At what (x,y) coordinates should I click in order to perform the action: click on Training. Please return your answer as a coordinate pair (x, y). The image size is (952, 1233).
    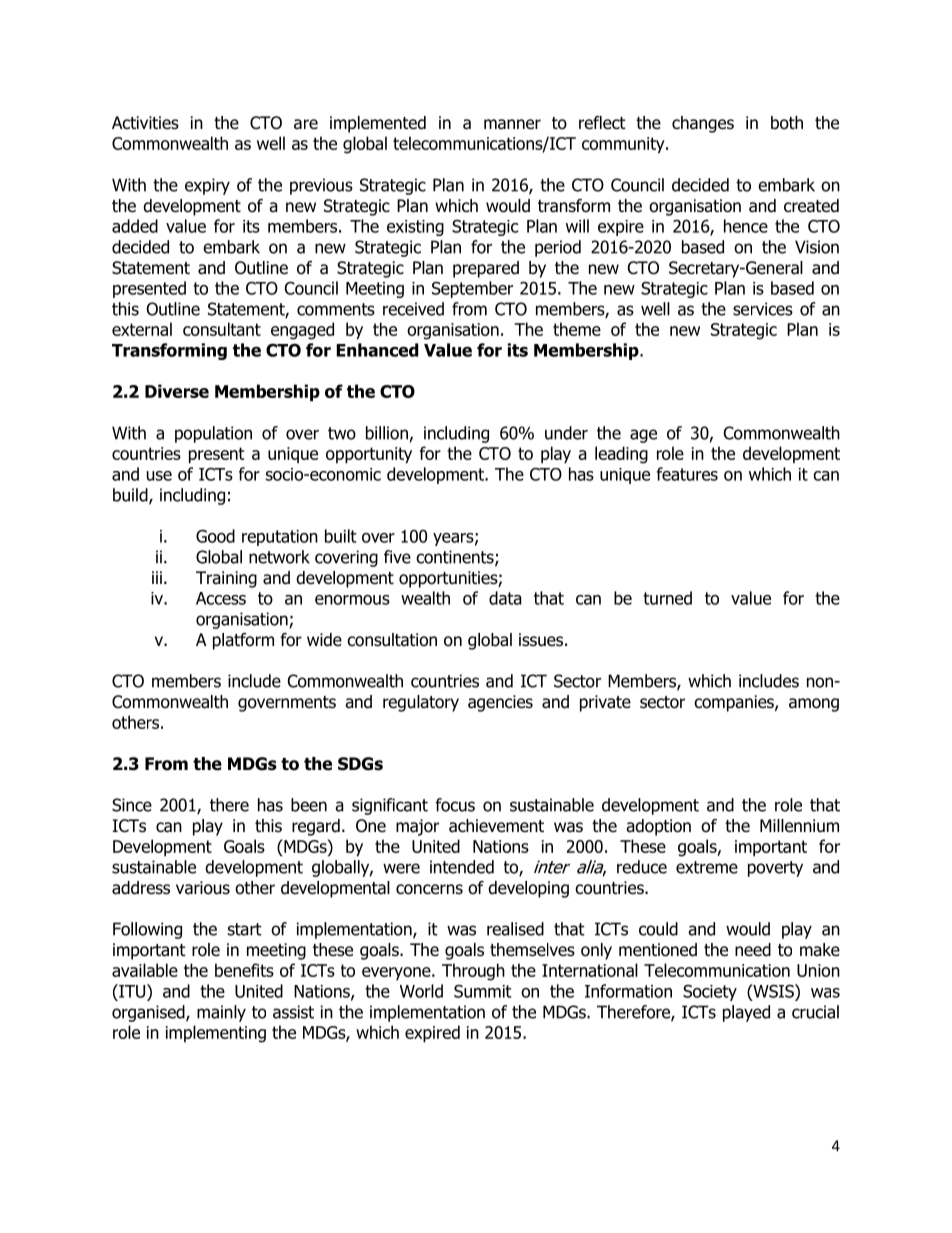
    Looking at the image, I should click on (226, 579).
